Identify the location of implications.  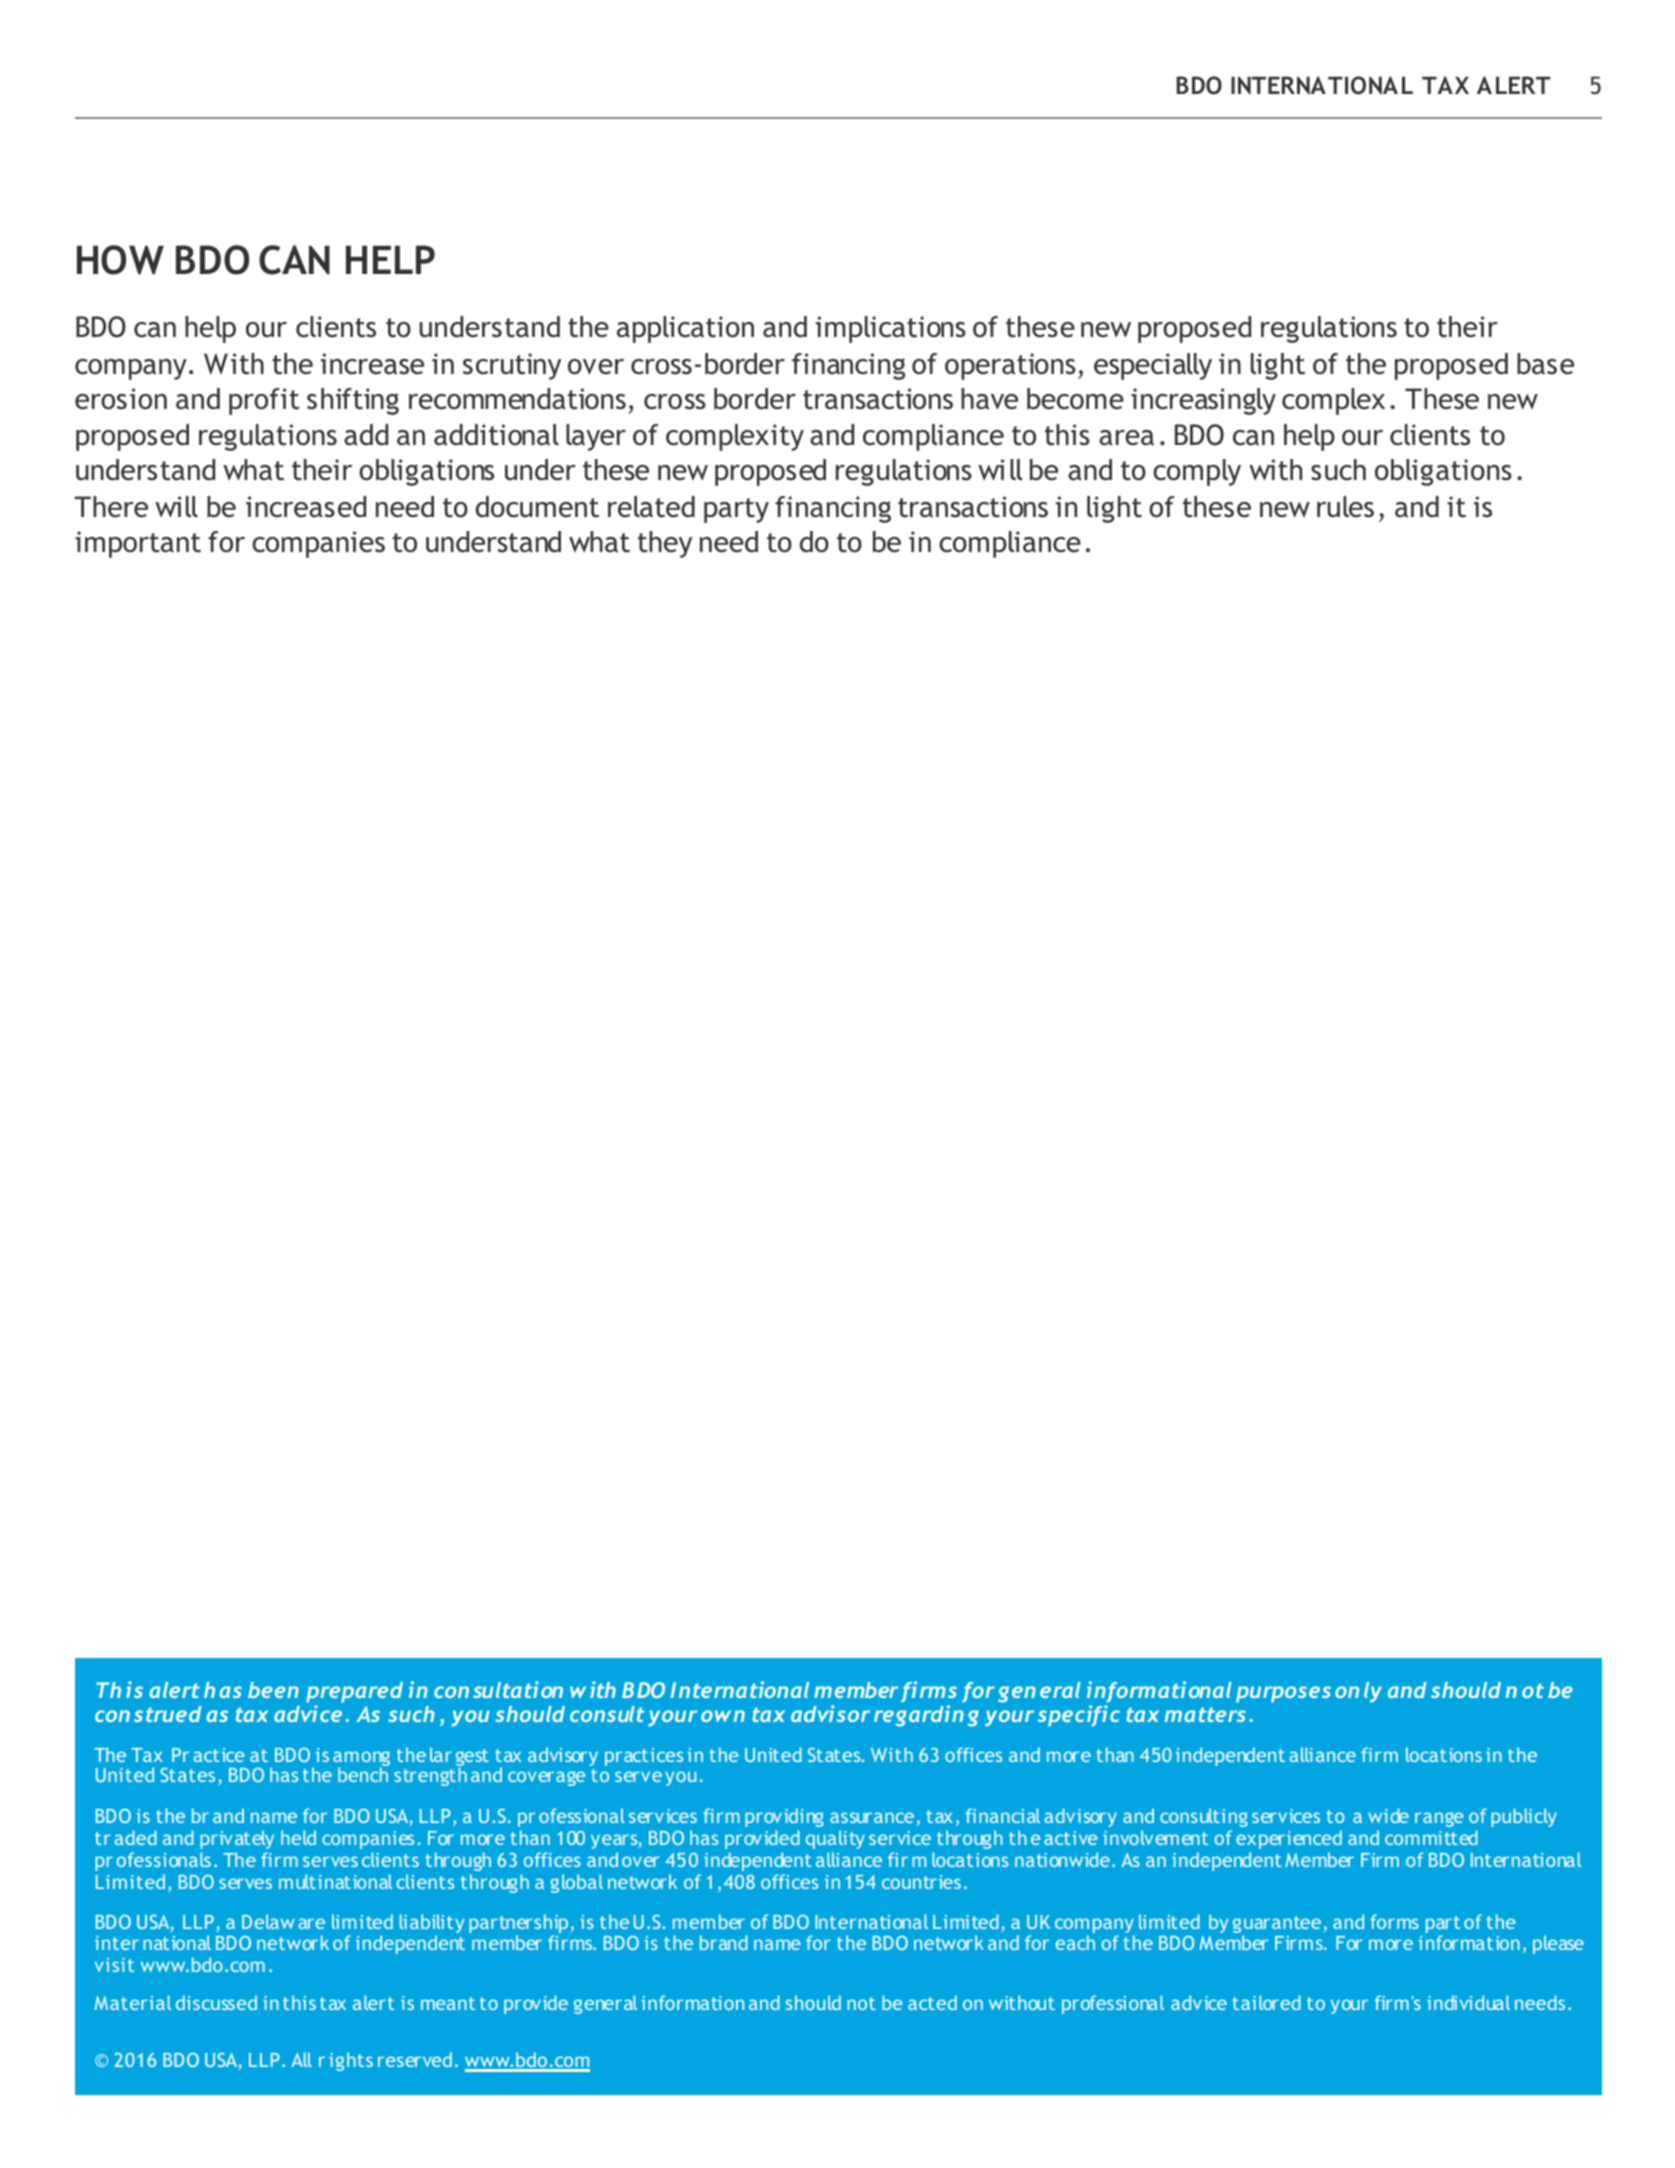
(891, 329).
